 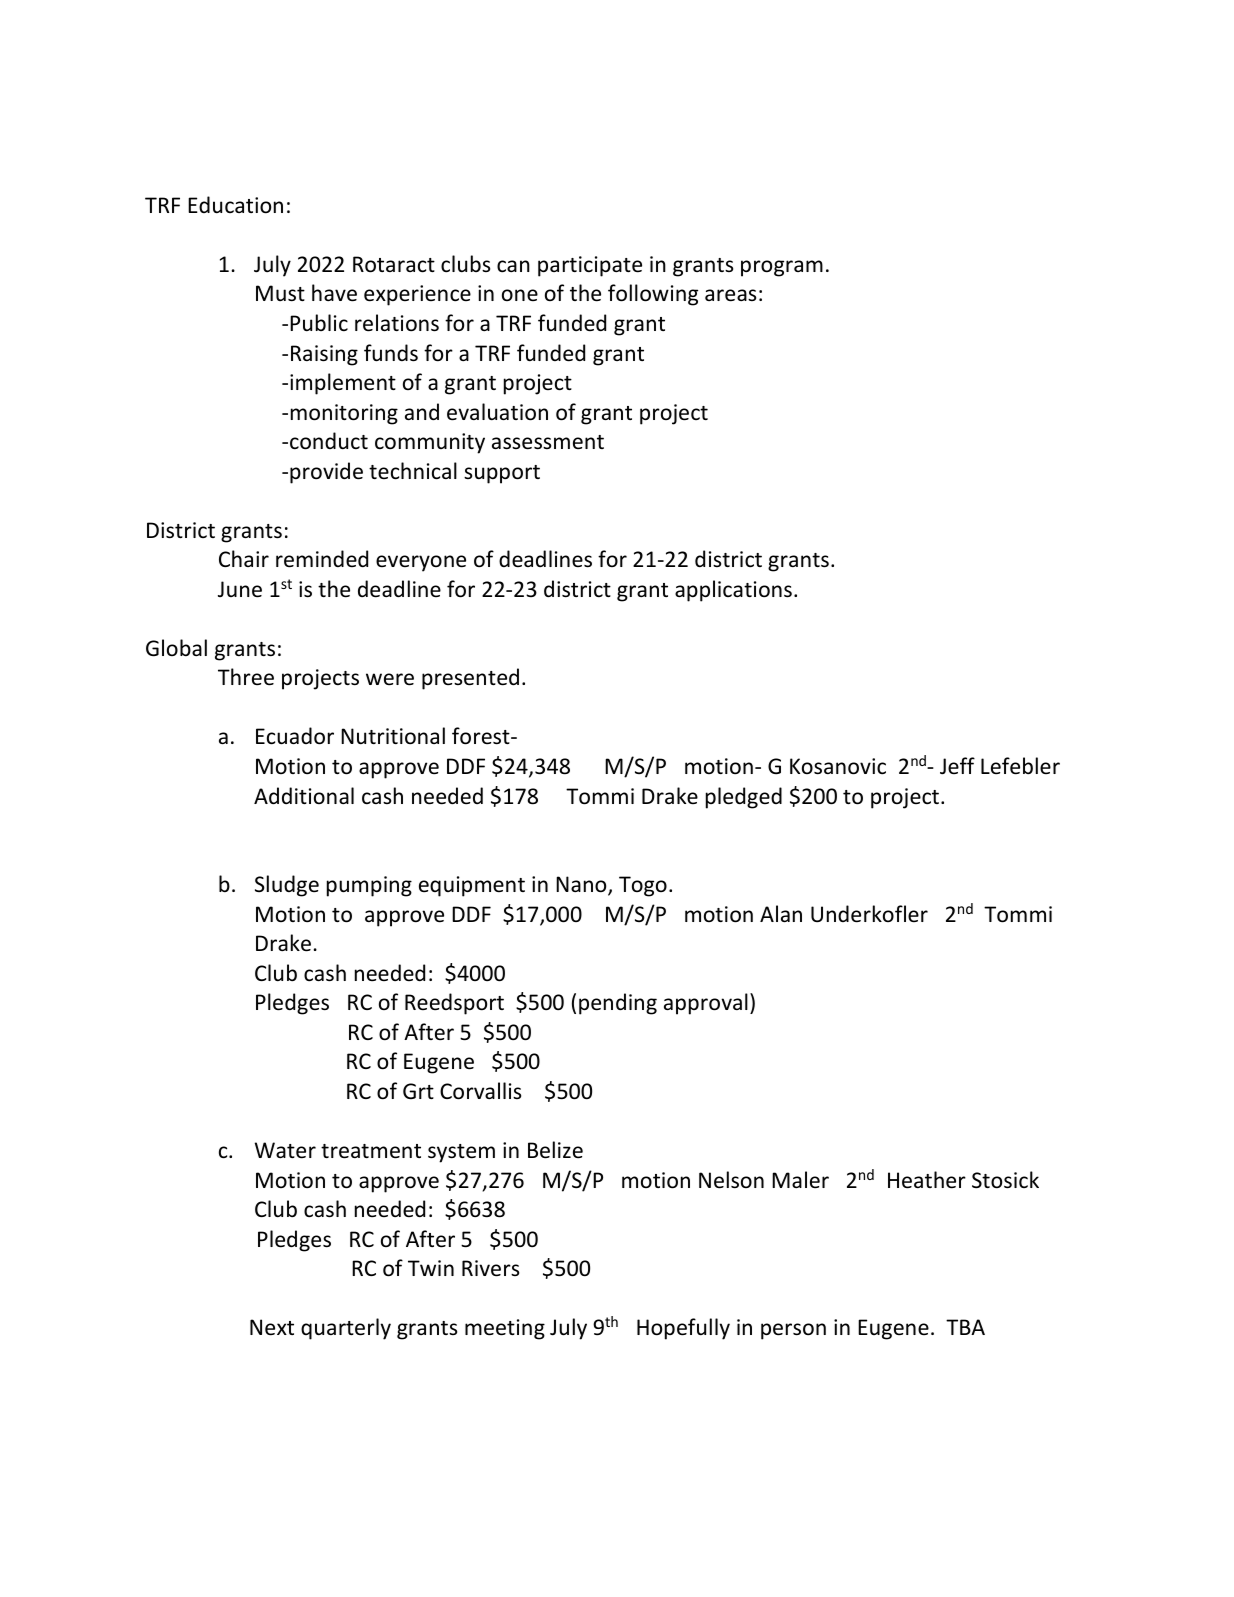 What do you see at coordinates (235, 205) in the image?
I see `Education` at bounding box center [235, 205].
